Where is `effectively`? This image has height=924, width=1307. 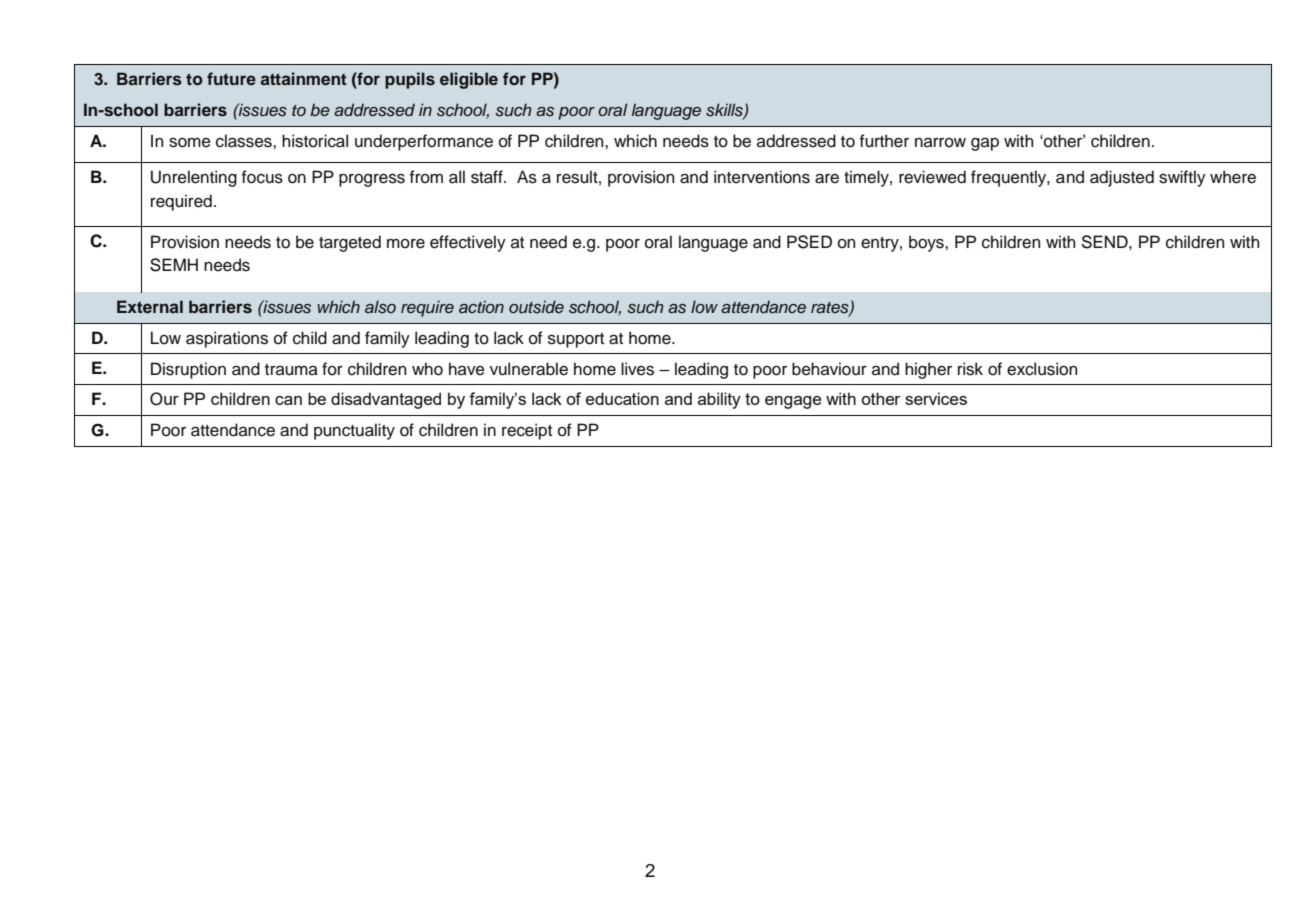
effectively is located at coordinates (468, 243).
